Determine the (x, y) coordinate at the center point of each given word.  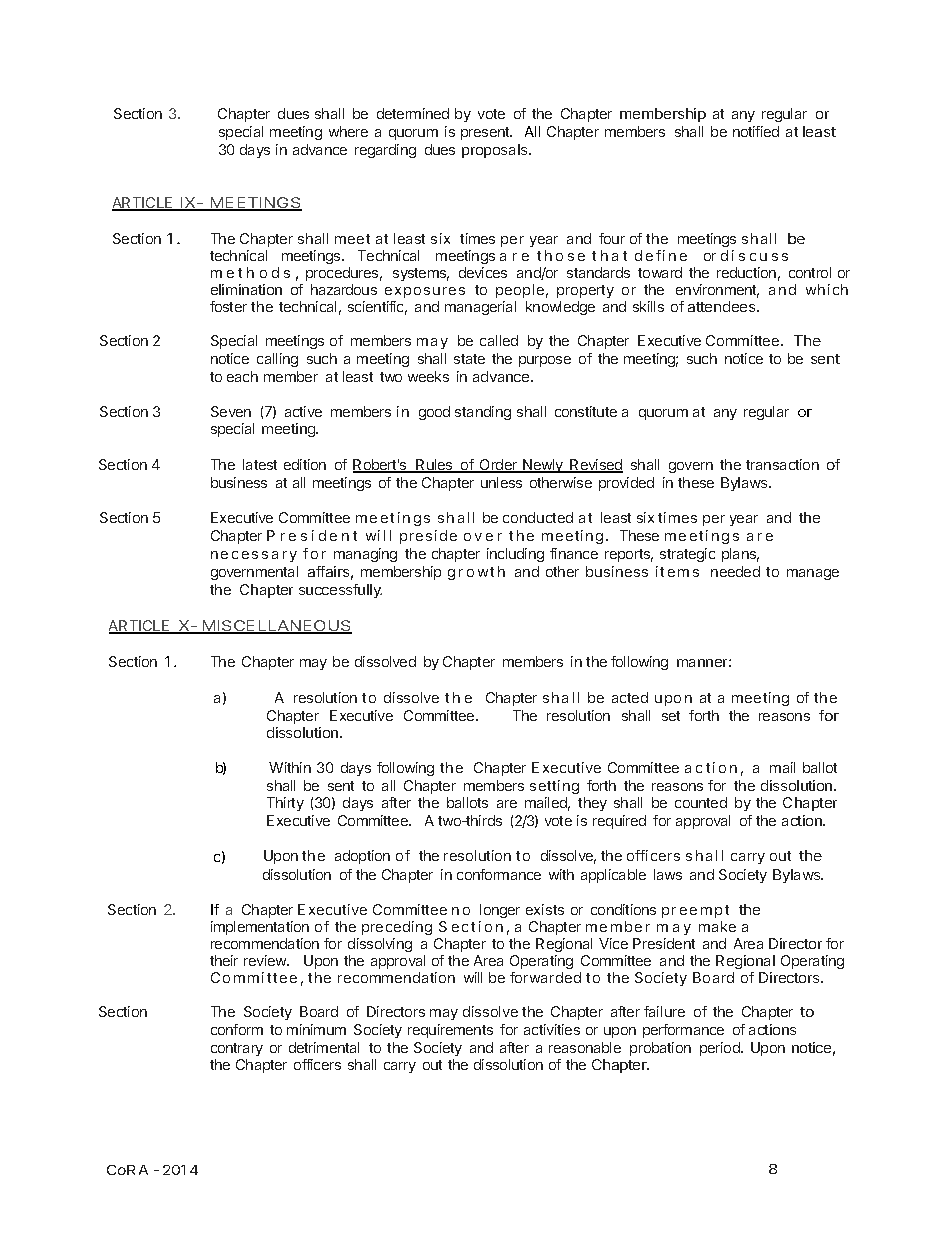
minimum (316, 1029)
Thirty (285, 804)
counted (701, 802)
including (515, 555)
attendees (723, 306)
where (348, 131)
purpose (545, 361)
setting (554, 787)
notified (756, 131)
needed (735, 571)
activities (552, 1029)
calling (277, 360)
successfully (340, 591)
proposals (496, 151)
